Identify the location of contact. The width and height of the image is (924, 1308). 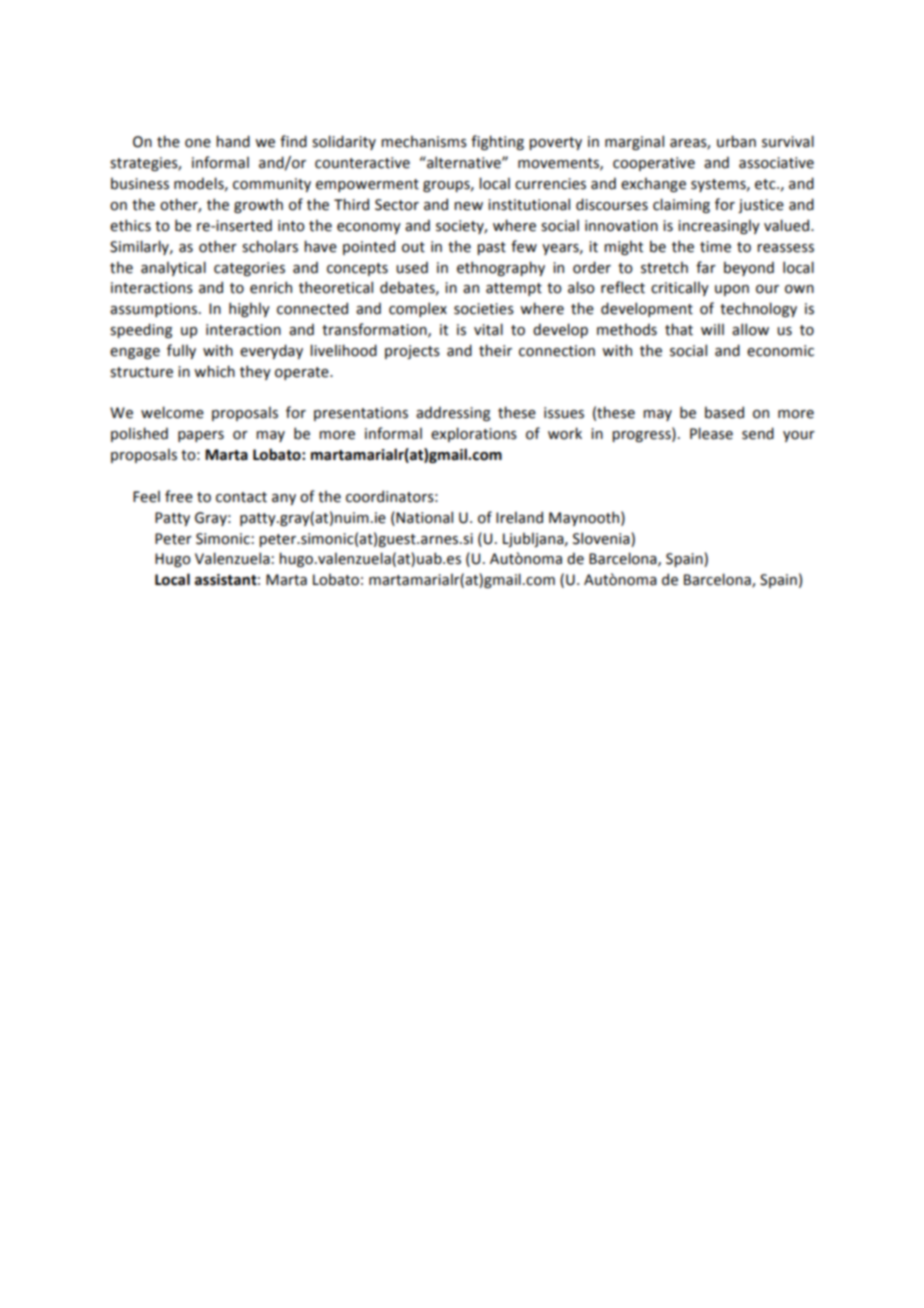
(241, 497).
